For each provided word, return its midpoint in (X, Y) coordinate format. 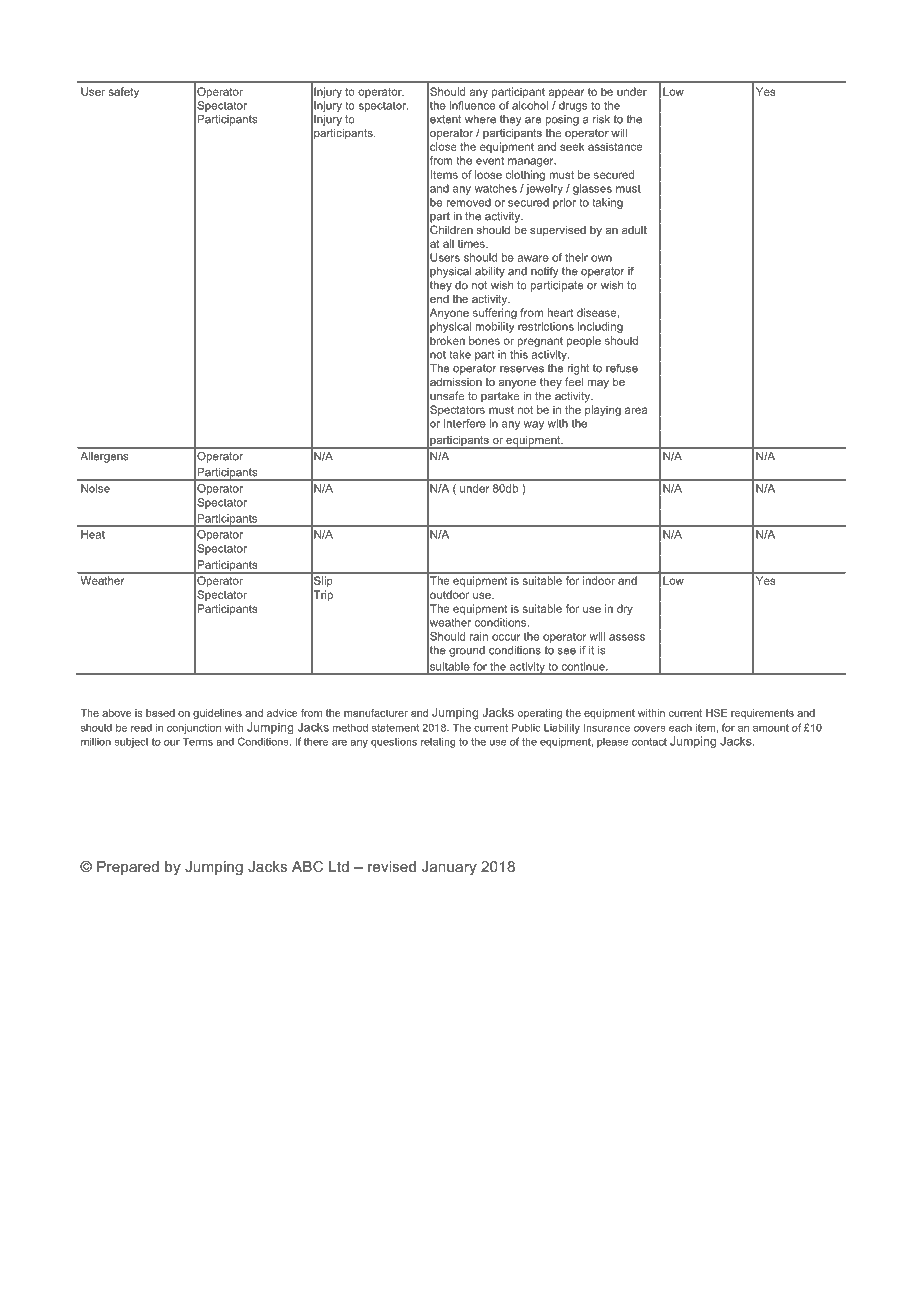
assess (627, 637)
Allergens (104, 457)
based (160, 713)
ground (467, 651)
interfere (465, 423)
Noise (95, 488)
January (449, 868)
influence (472, 105)
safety (123, 92)
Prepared (128, 868)
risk (601, 119)
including (600, 327)
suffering (495, 313)
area (636, 410)
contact (649, 742)
